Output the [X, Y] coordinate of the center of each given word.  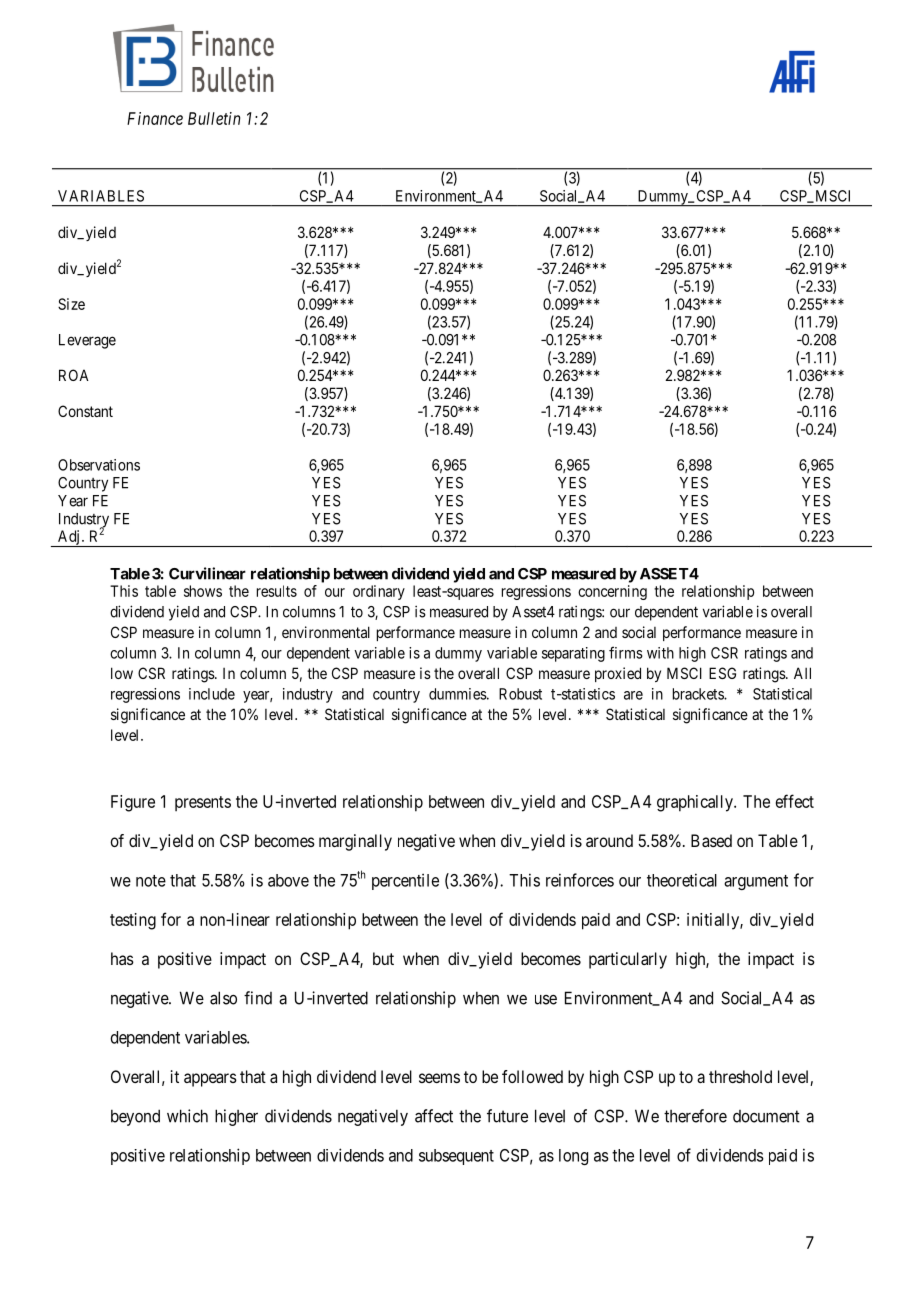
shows [203, 591]
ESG [722, 673]
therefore [695, 1116]
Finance [155, 118]
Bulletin [214, 118]
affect [434, 1116]
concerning [612, 592]
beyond [135, 1117]
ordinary [379, 592]
